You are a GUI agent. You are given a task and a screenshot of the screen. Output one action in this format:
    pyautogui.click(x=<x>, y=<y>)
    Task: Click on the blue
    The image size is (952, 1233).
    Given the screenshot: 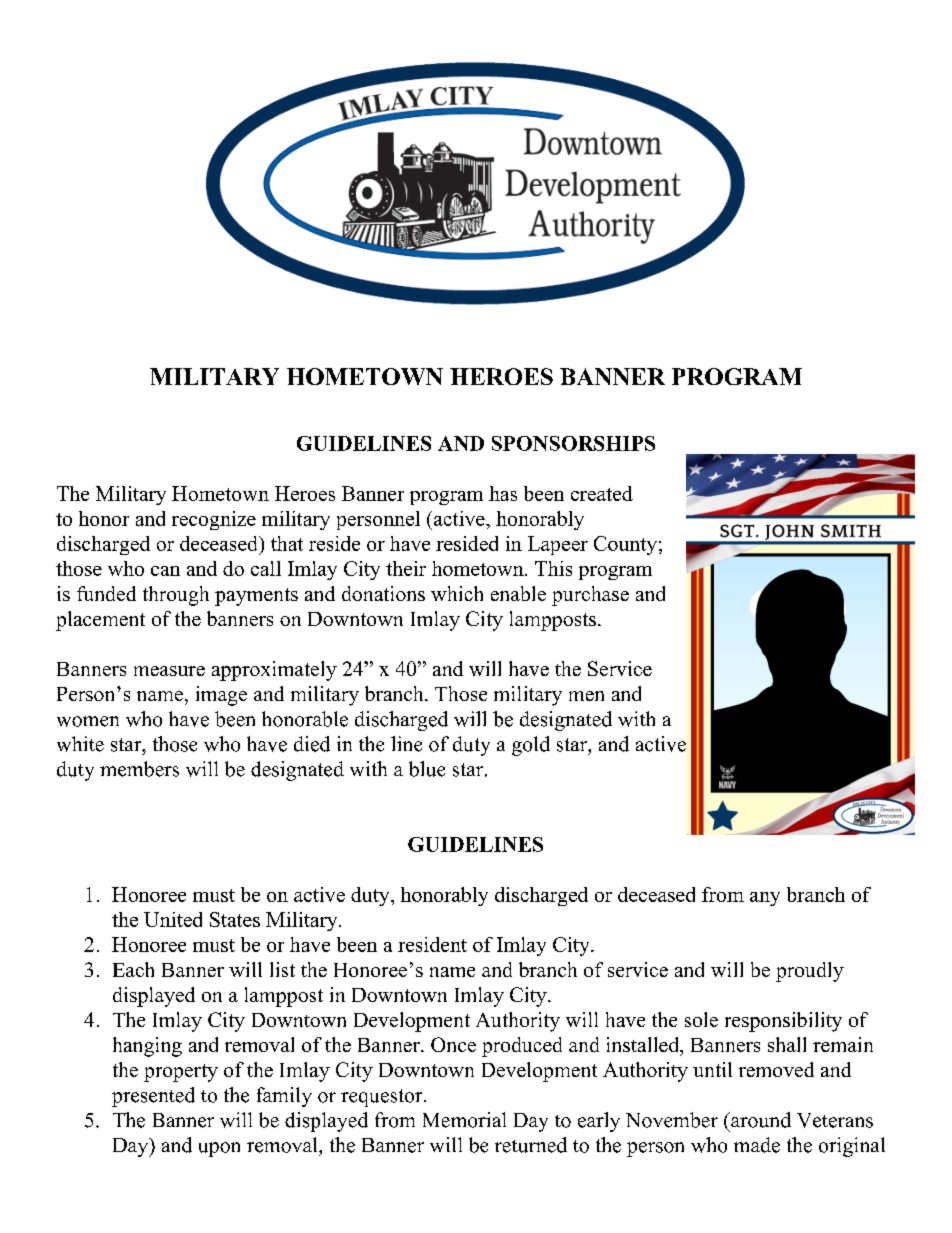 What is the action you would take?
    pyautogui.click(x=427, y=769)
